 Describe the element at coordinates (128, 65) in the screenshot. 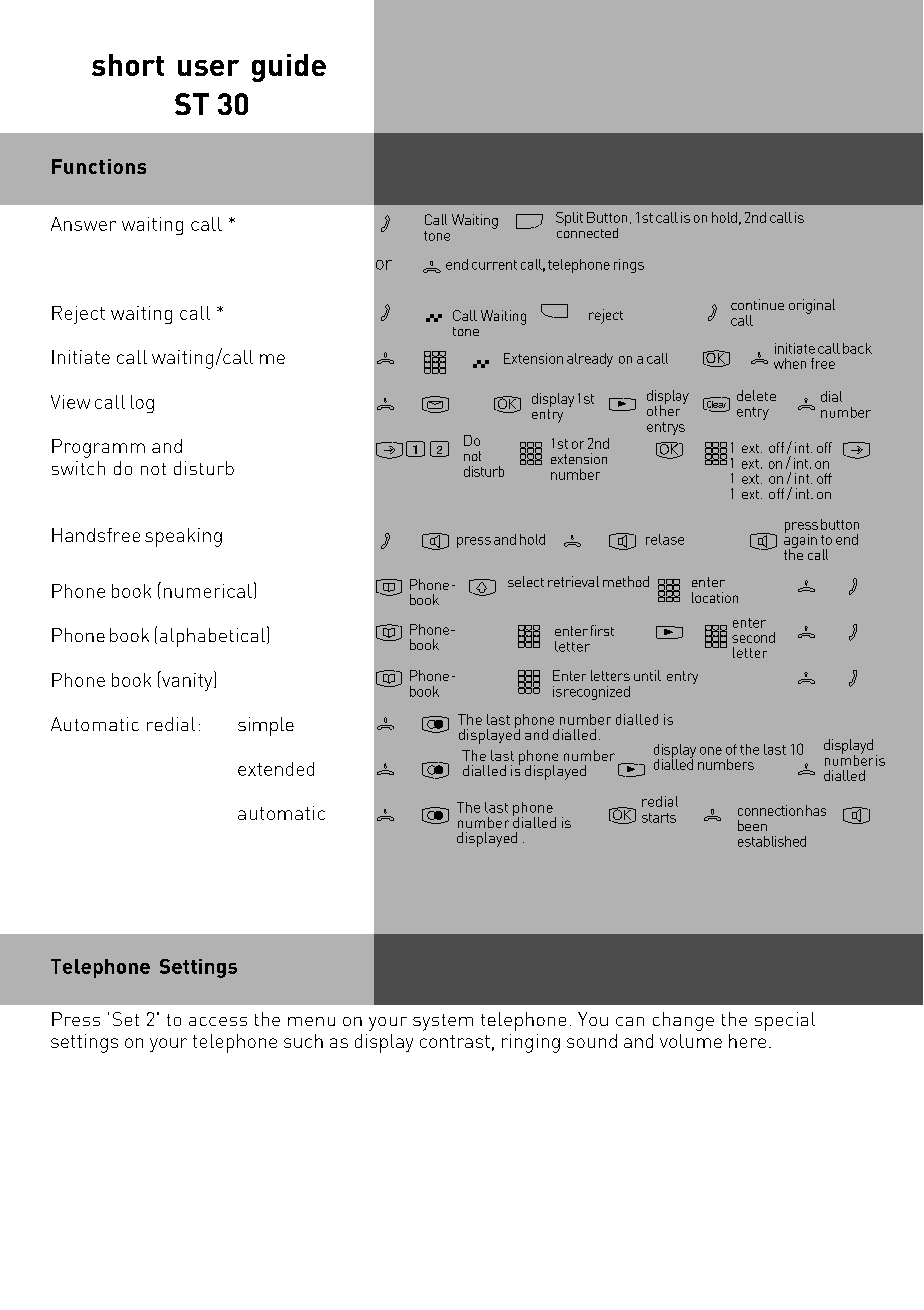

I see `short` at that location.
